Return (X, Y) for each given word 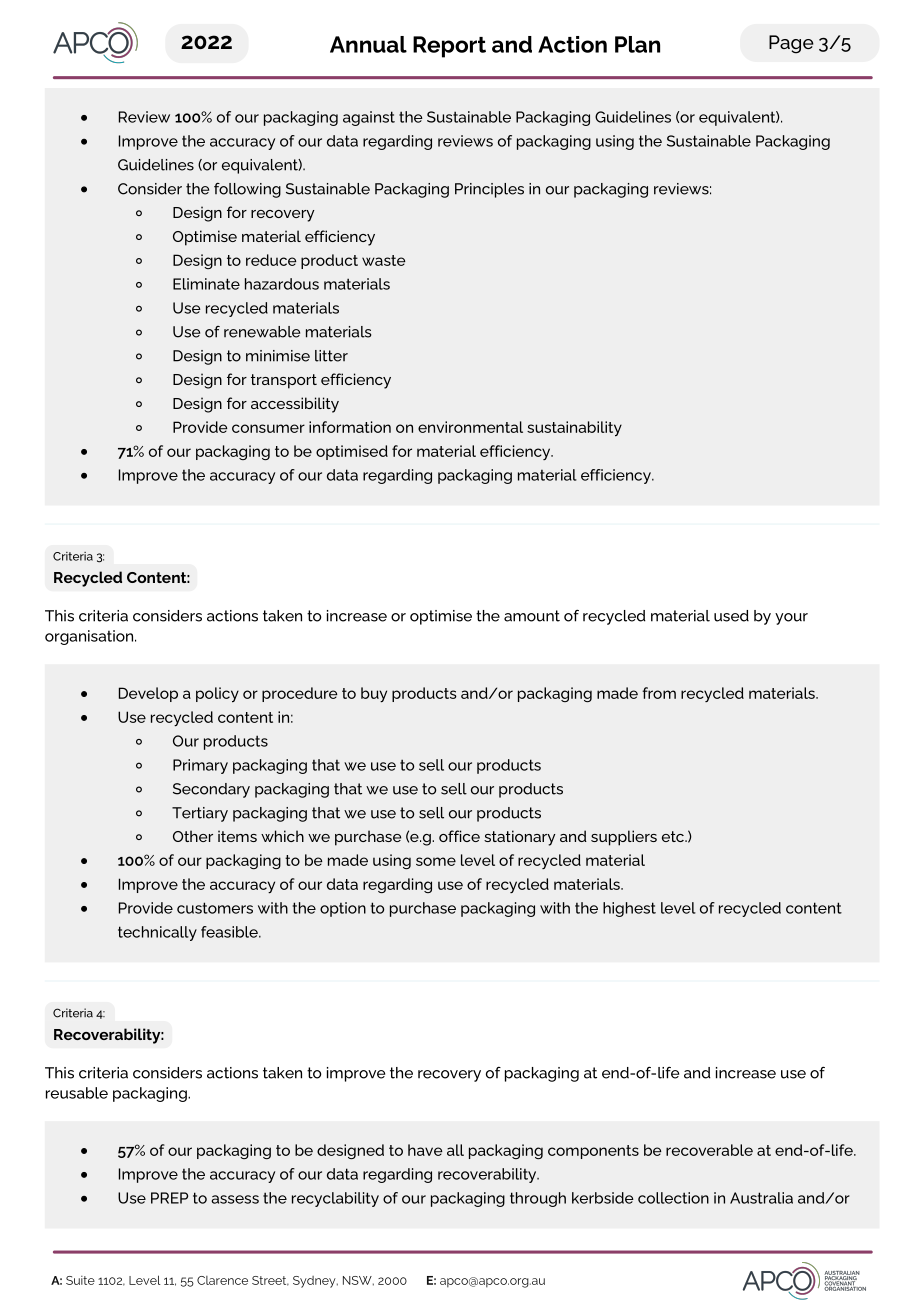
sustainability (574, 429)
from (659, 693)
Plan (637, 44)
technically (157, 933)
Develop (148, 694)
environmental (470, 427)
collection (673, 1198)
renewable (262, 332)
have (425, 1150)
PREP (169, 1198)
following (247, 190)
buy (374, 695)
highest (629, 909)
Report (449, 47)
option (343, 909)
